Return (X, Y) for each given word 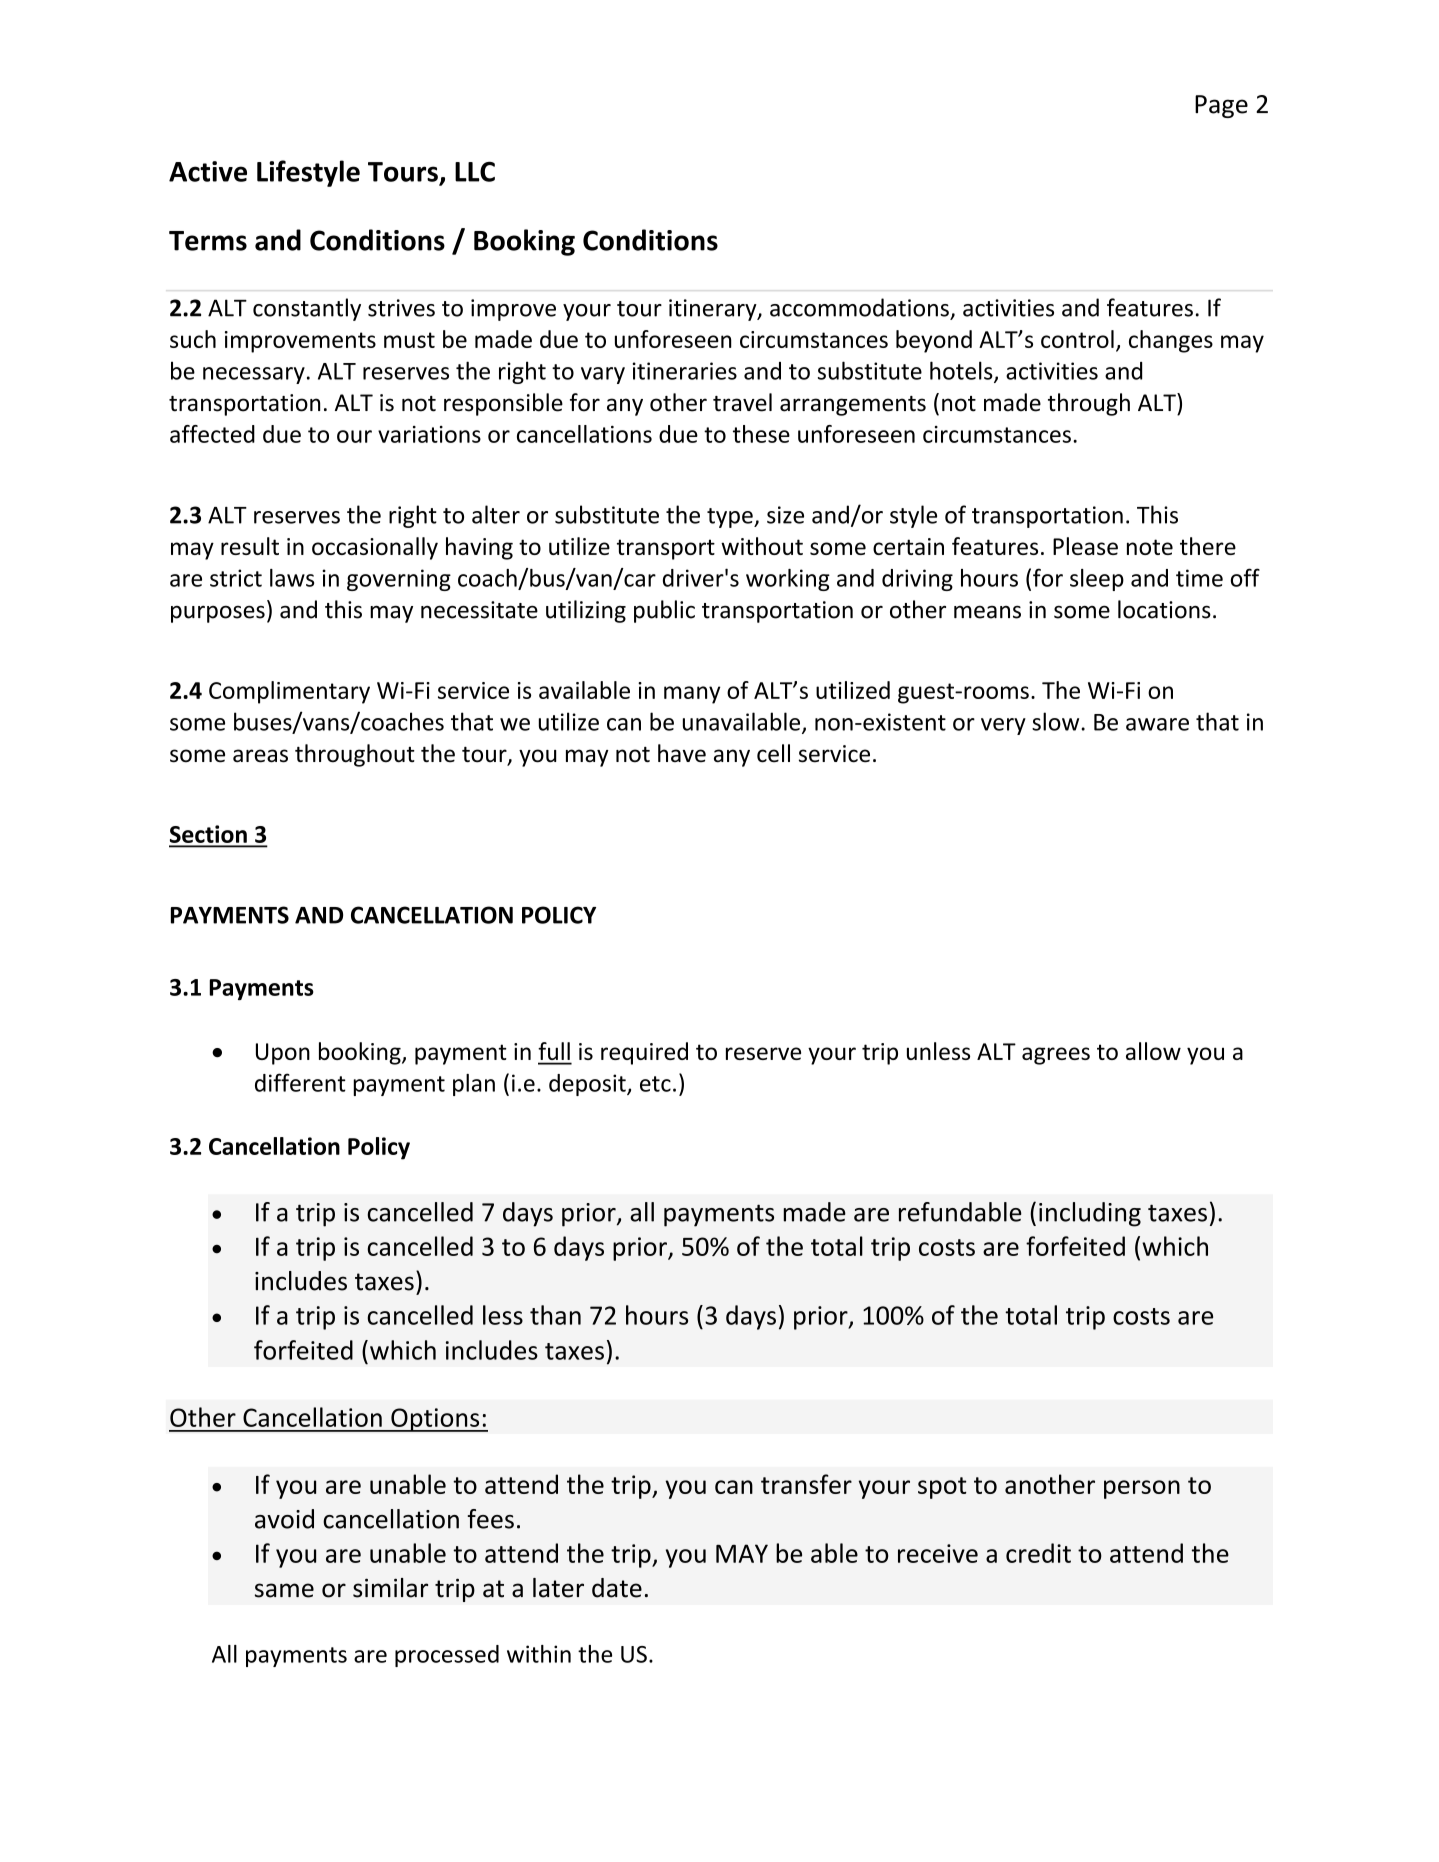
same (284, 1590)
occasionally (375, 548)
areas (260, 756)
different (300, 1082)
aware (1157, 724)
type (731, 518)
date (617, 1588)
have (682, 753)
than (555, 1315)
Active (208, 171)
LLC (475, 171)
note (1150, 547)
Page (1221, 106)
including (1090, 1214)
